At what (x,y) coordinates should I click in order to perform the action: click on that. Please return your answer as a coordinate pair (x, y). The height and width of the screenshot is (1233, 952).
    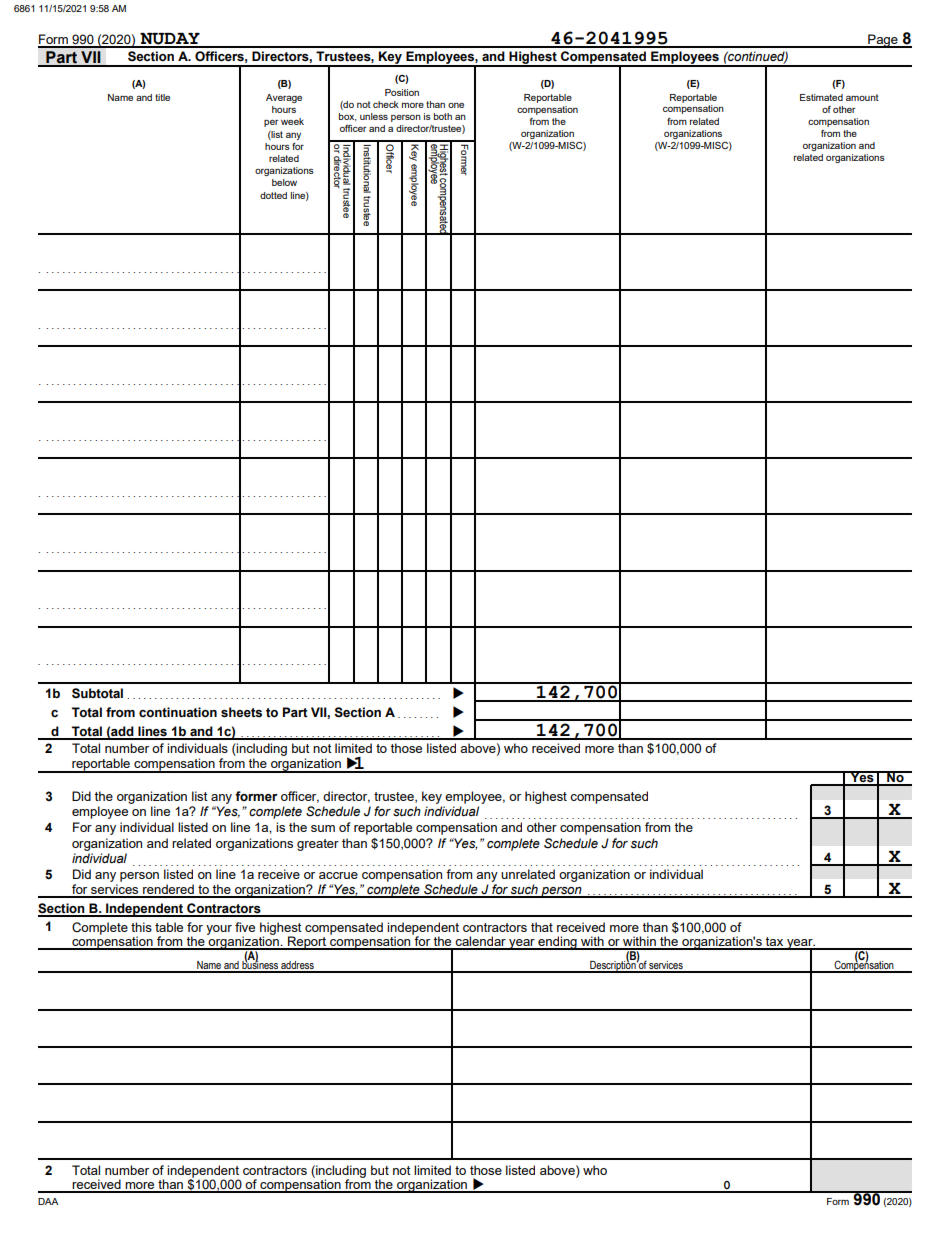
    Looking at the image, I should click on (542, 927).
